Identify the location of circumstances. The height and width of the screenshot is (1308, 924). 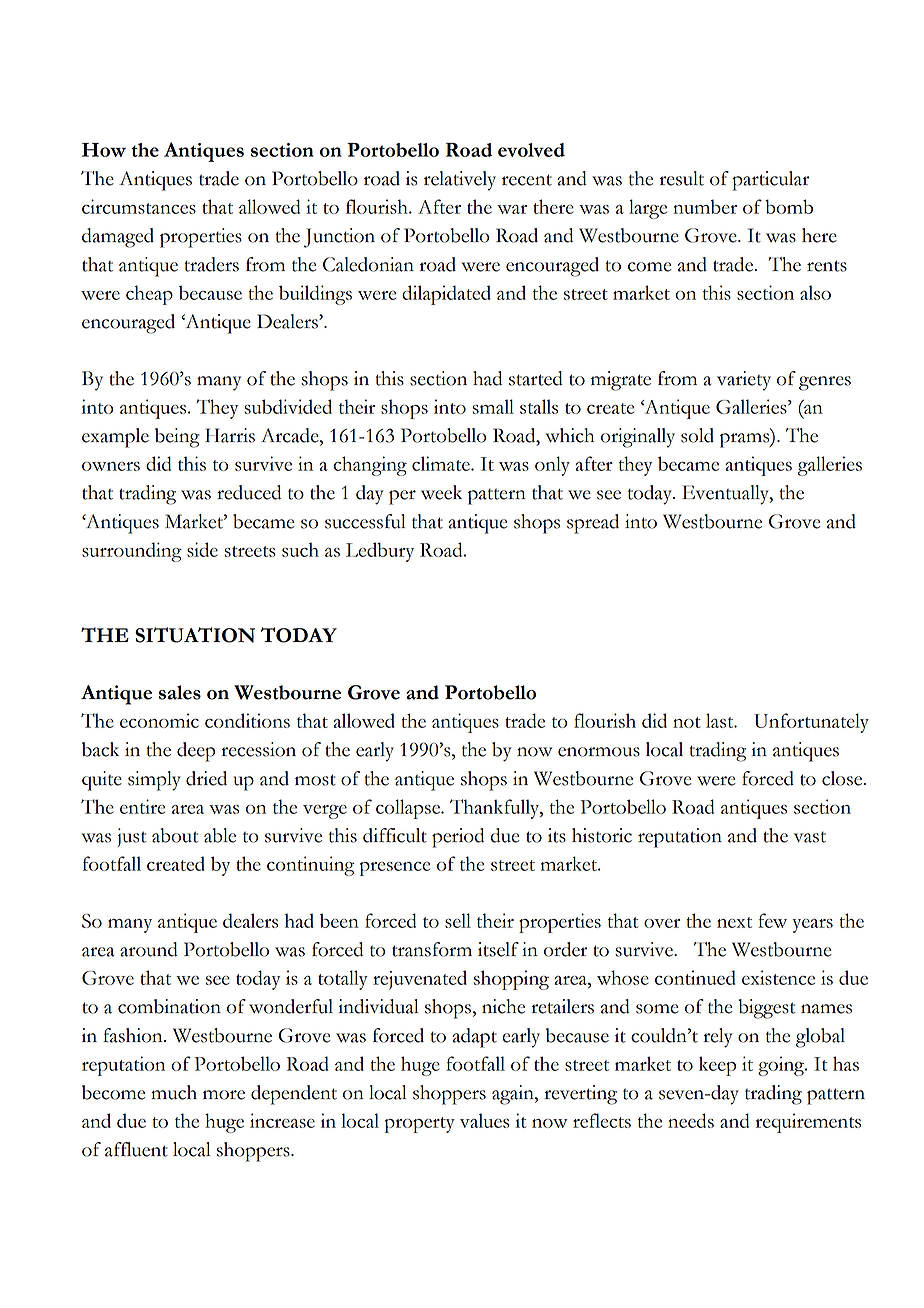
(139, 206).
